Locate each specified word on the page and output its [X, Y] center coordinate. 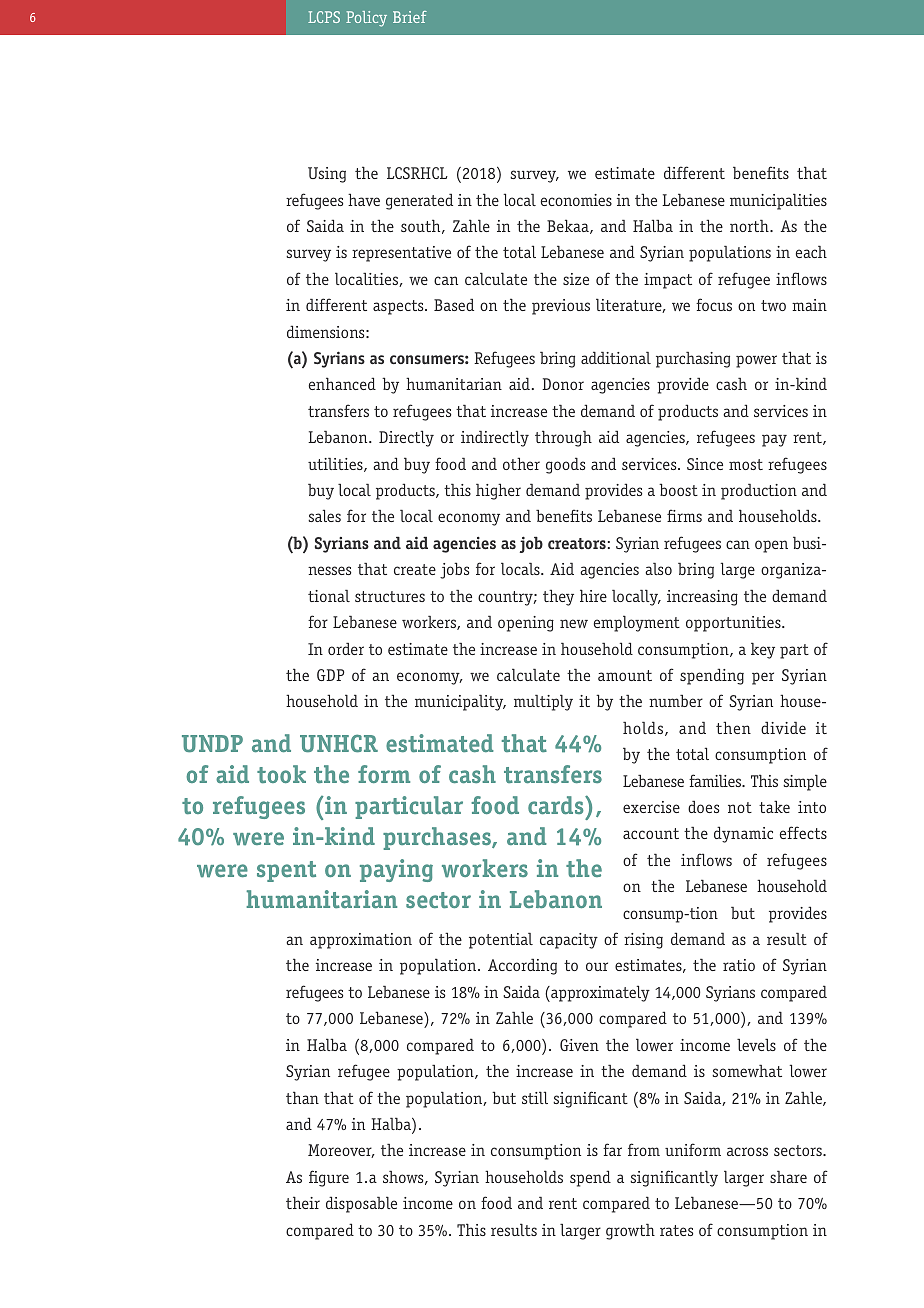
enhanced [342, 383]
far [612, 1149]
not [740, 807]
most [746, 464]
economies [576, 200]
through [563, 438]
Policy [366, 19]
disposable [361, 1204]
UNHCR [339, 743]
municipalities [778, 201]
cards [557, 805]
